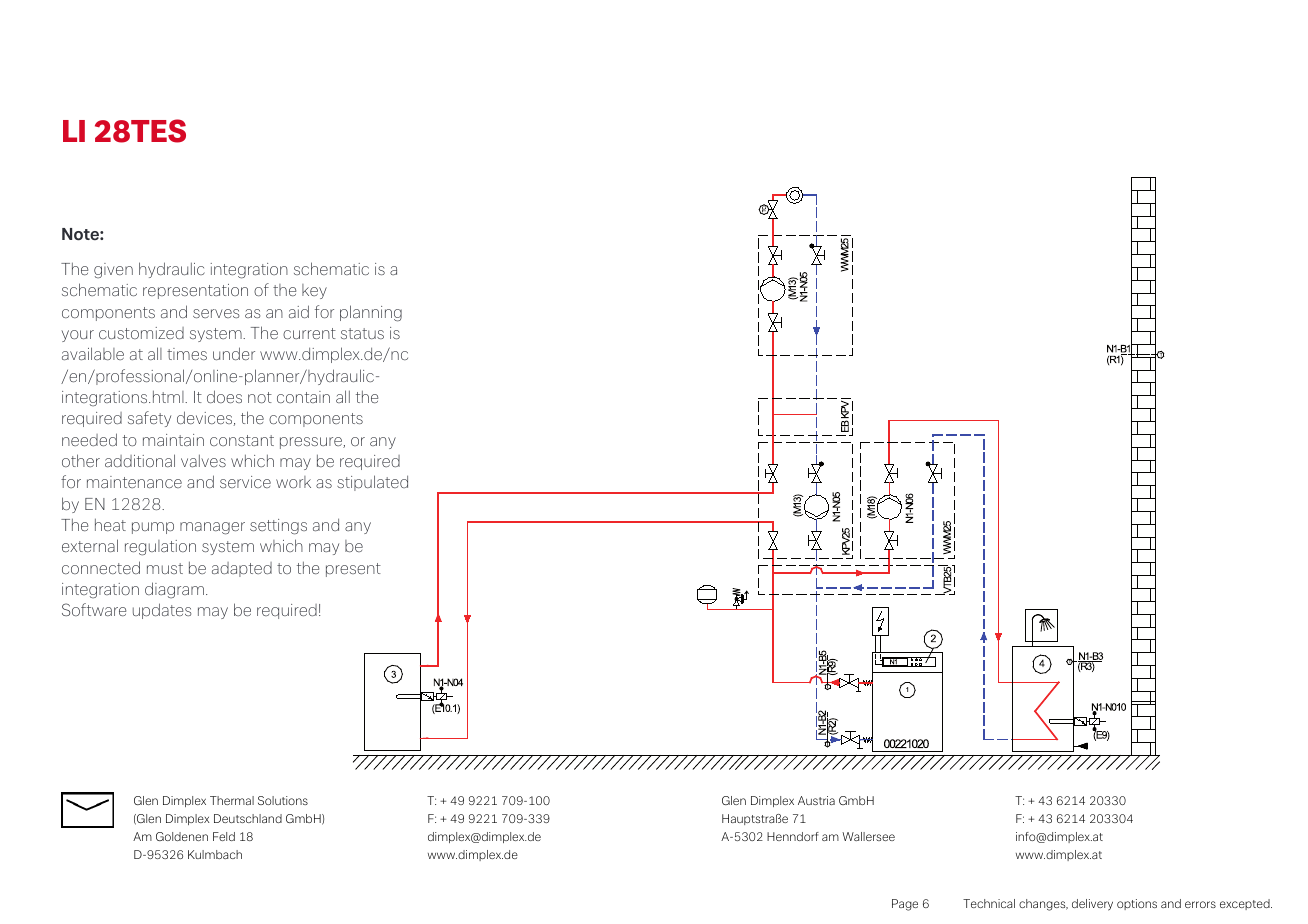 The width and height of the page is (1308, 924). What do you see at coordinates (242, 569) in the page?
I see `adapted` at bounding box center [242, 569].
